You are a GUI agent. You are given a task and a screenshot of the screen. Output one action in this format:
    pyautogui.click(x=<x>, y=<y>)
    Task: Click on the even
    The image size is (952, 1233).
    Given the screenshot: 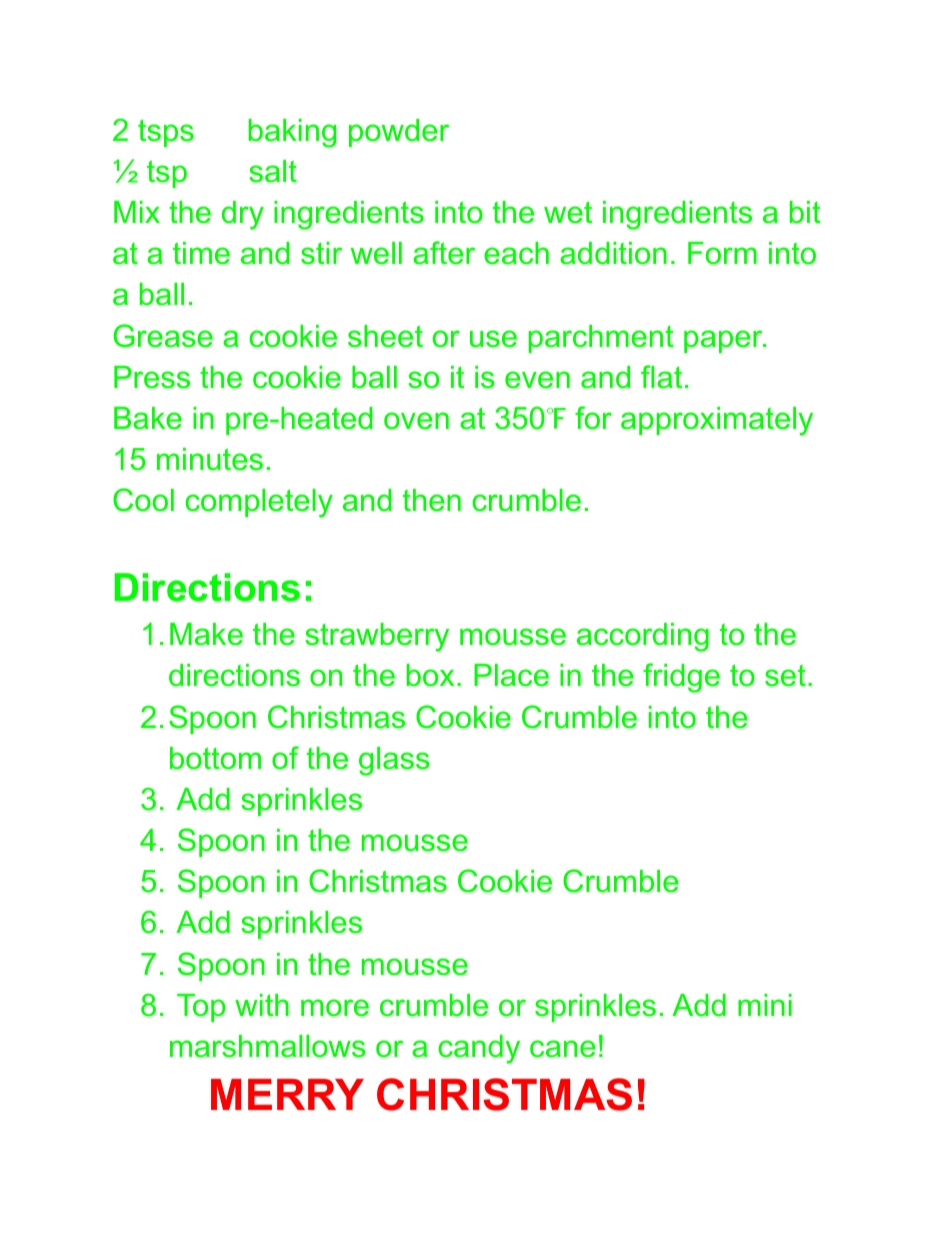 What is the action you would take?
    pyautogui.click(x=537, y=380)
